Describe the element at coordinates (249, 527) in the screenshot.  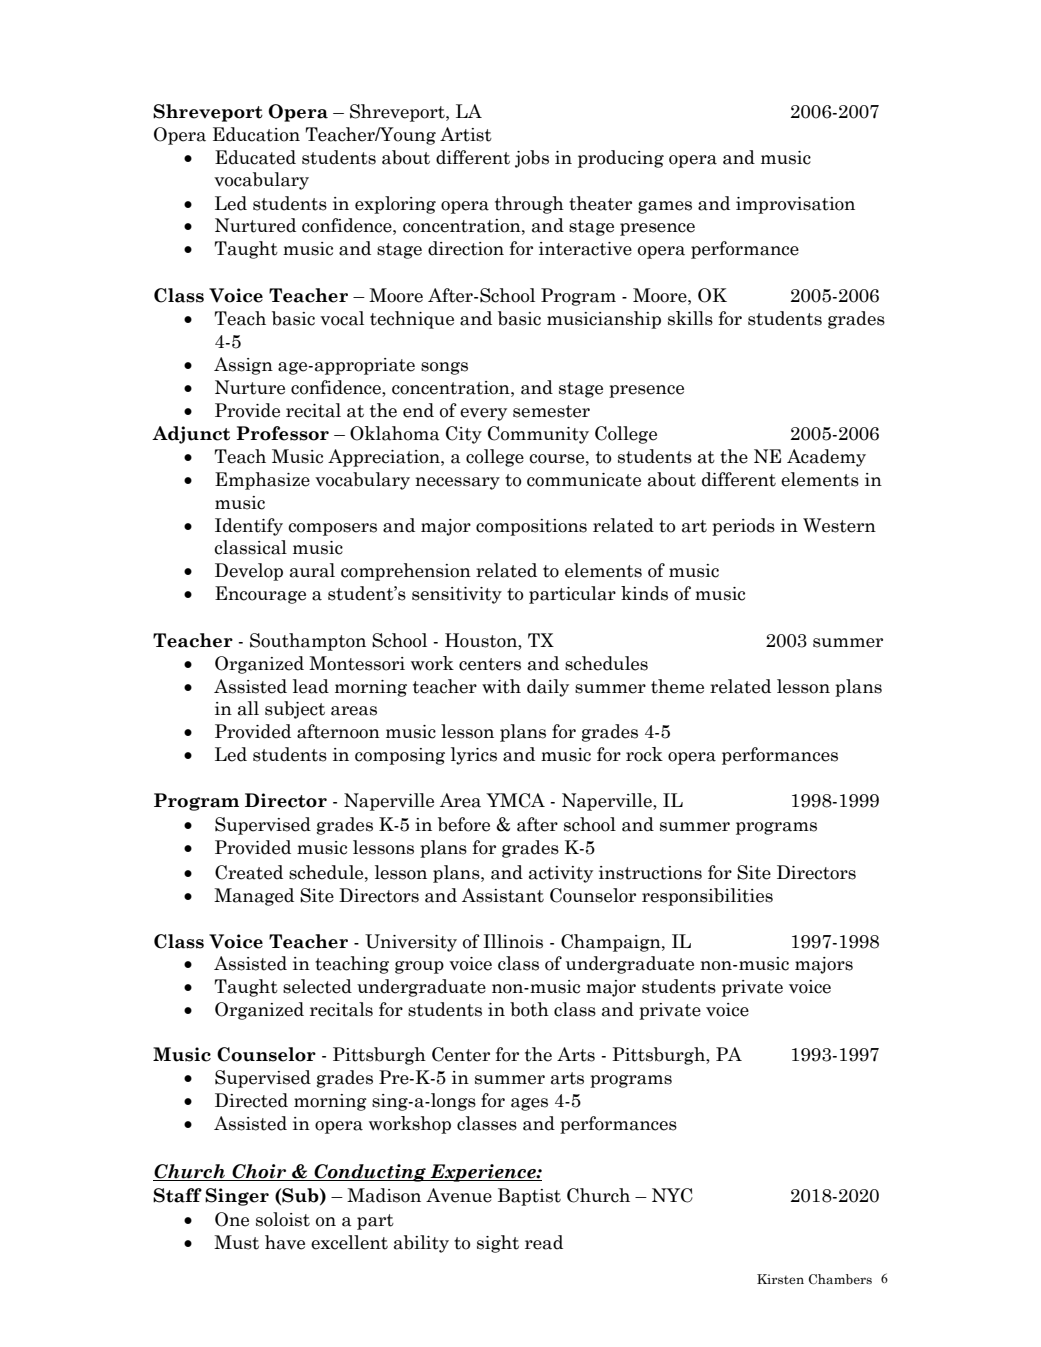
I see `Identify` at that location.
